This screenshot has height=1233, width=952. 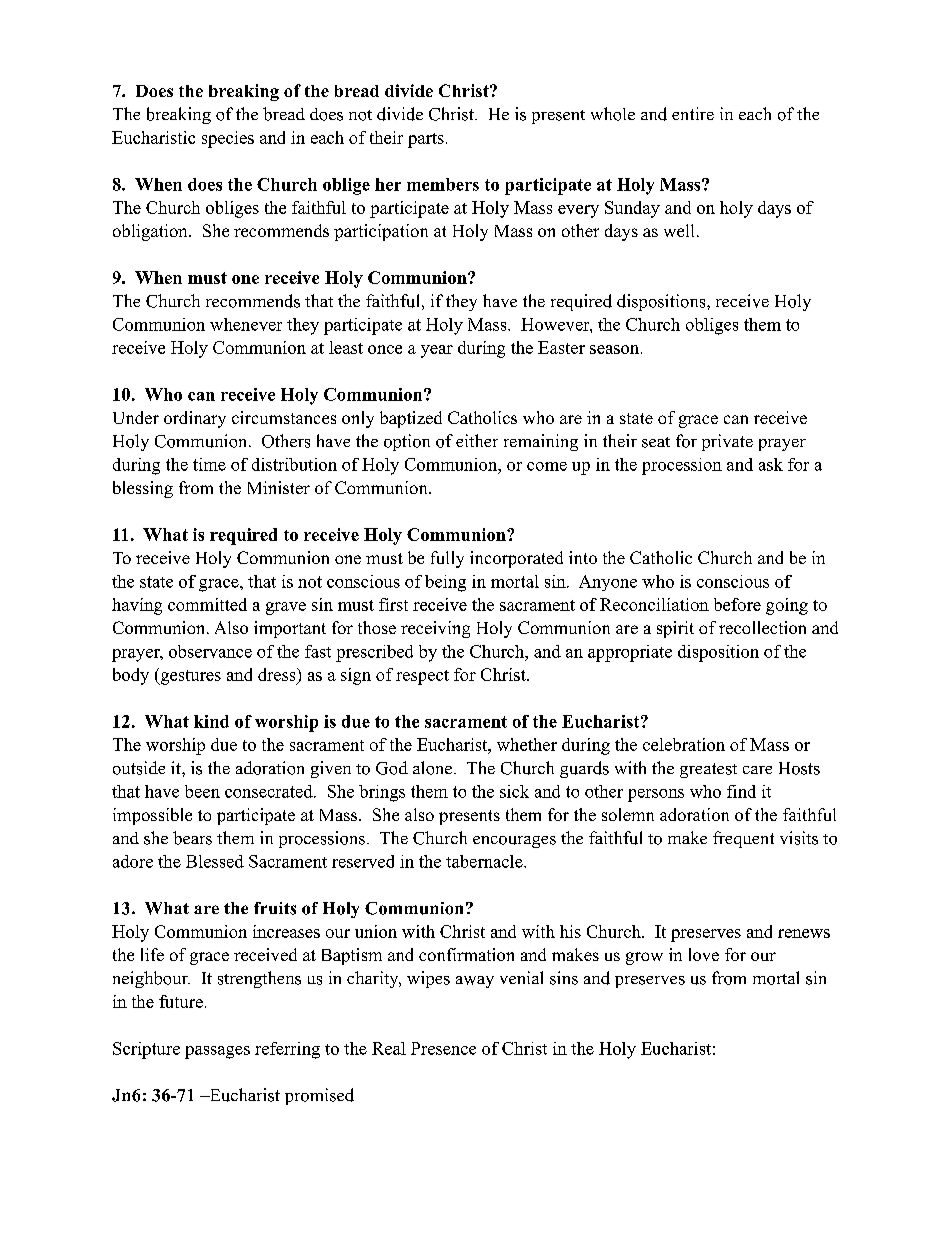 I want to click on time, so click(x=209, y=464).
